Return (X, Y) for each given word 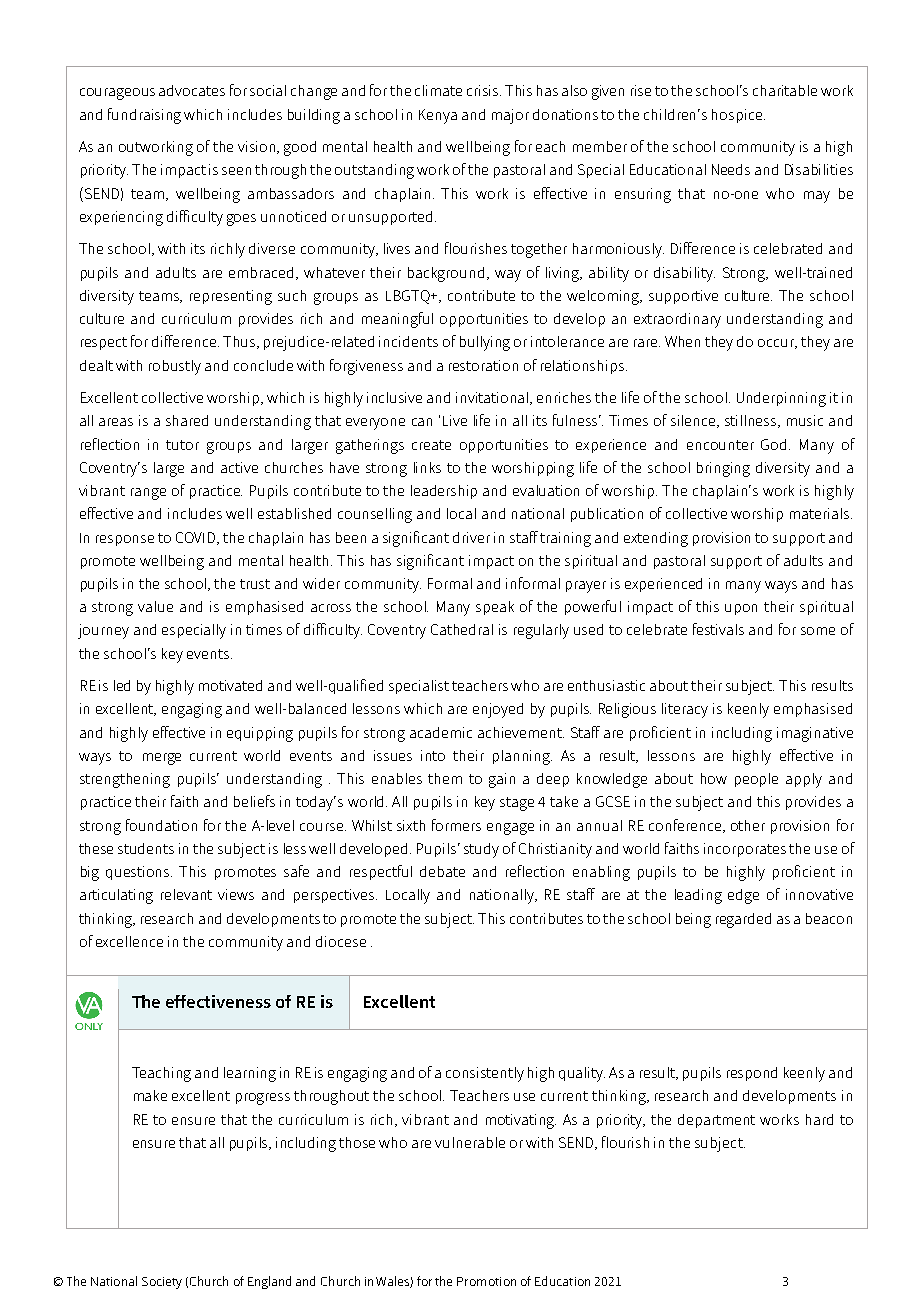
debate (442, 871)
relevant (186, 894)
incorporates (745, 850)
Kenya (438, 116)
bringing (723, 469)
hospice (738, 116)
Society (162, 1283)
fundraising (144, 116)
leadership (444, 492)
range (148, 494)
